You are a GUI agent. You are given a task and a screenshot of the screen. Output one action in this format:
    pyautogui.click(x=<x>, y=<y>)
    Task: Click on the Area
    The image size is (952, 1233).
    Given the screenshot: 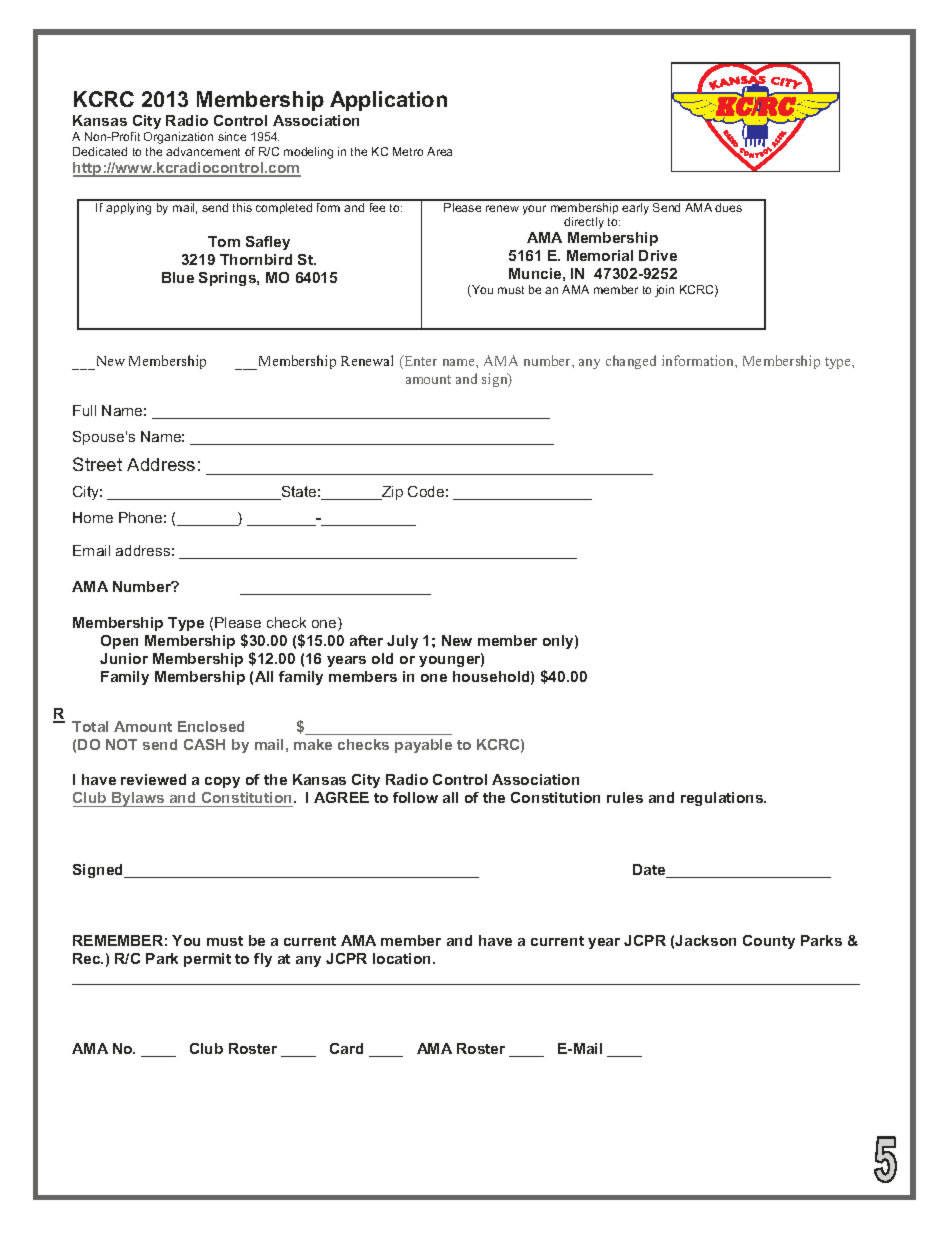 What is the action you would take?
    pyautogui.click(x=439, y=151)
